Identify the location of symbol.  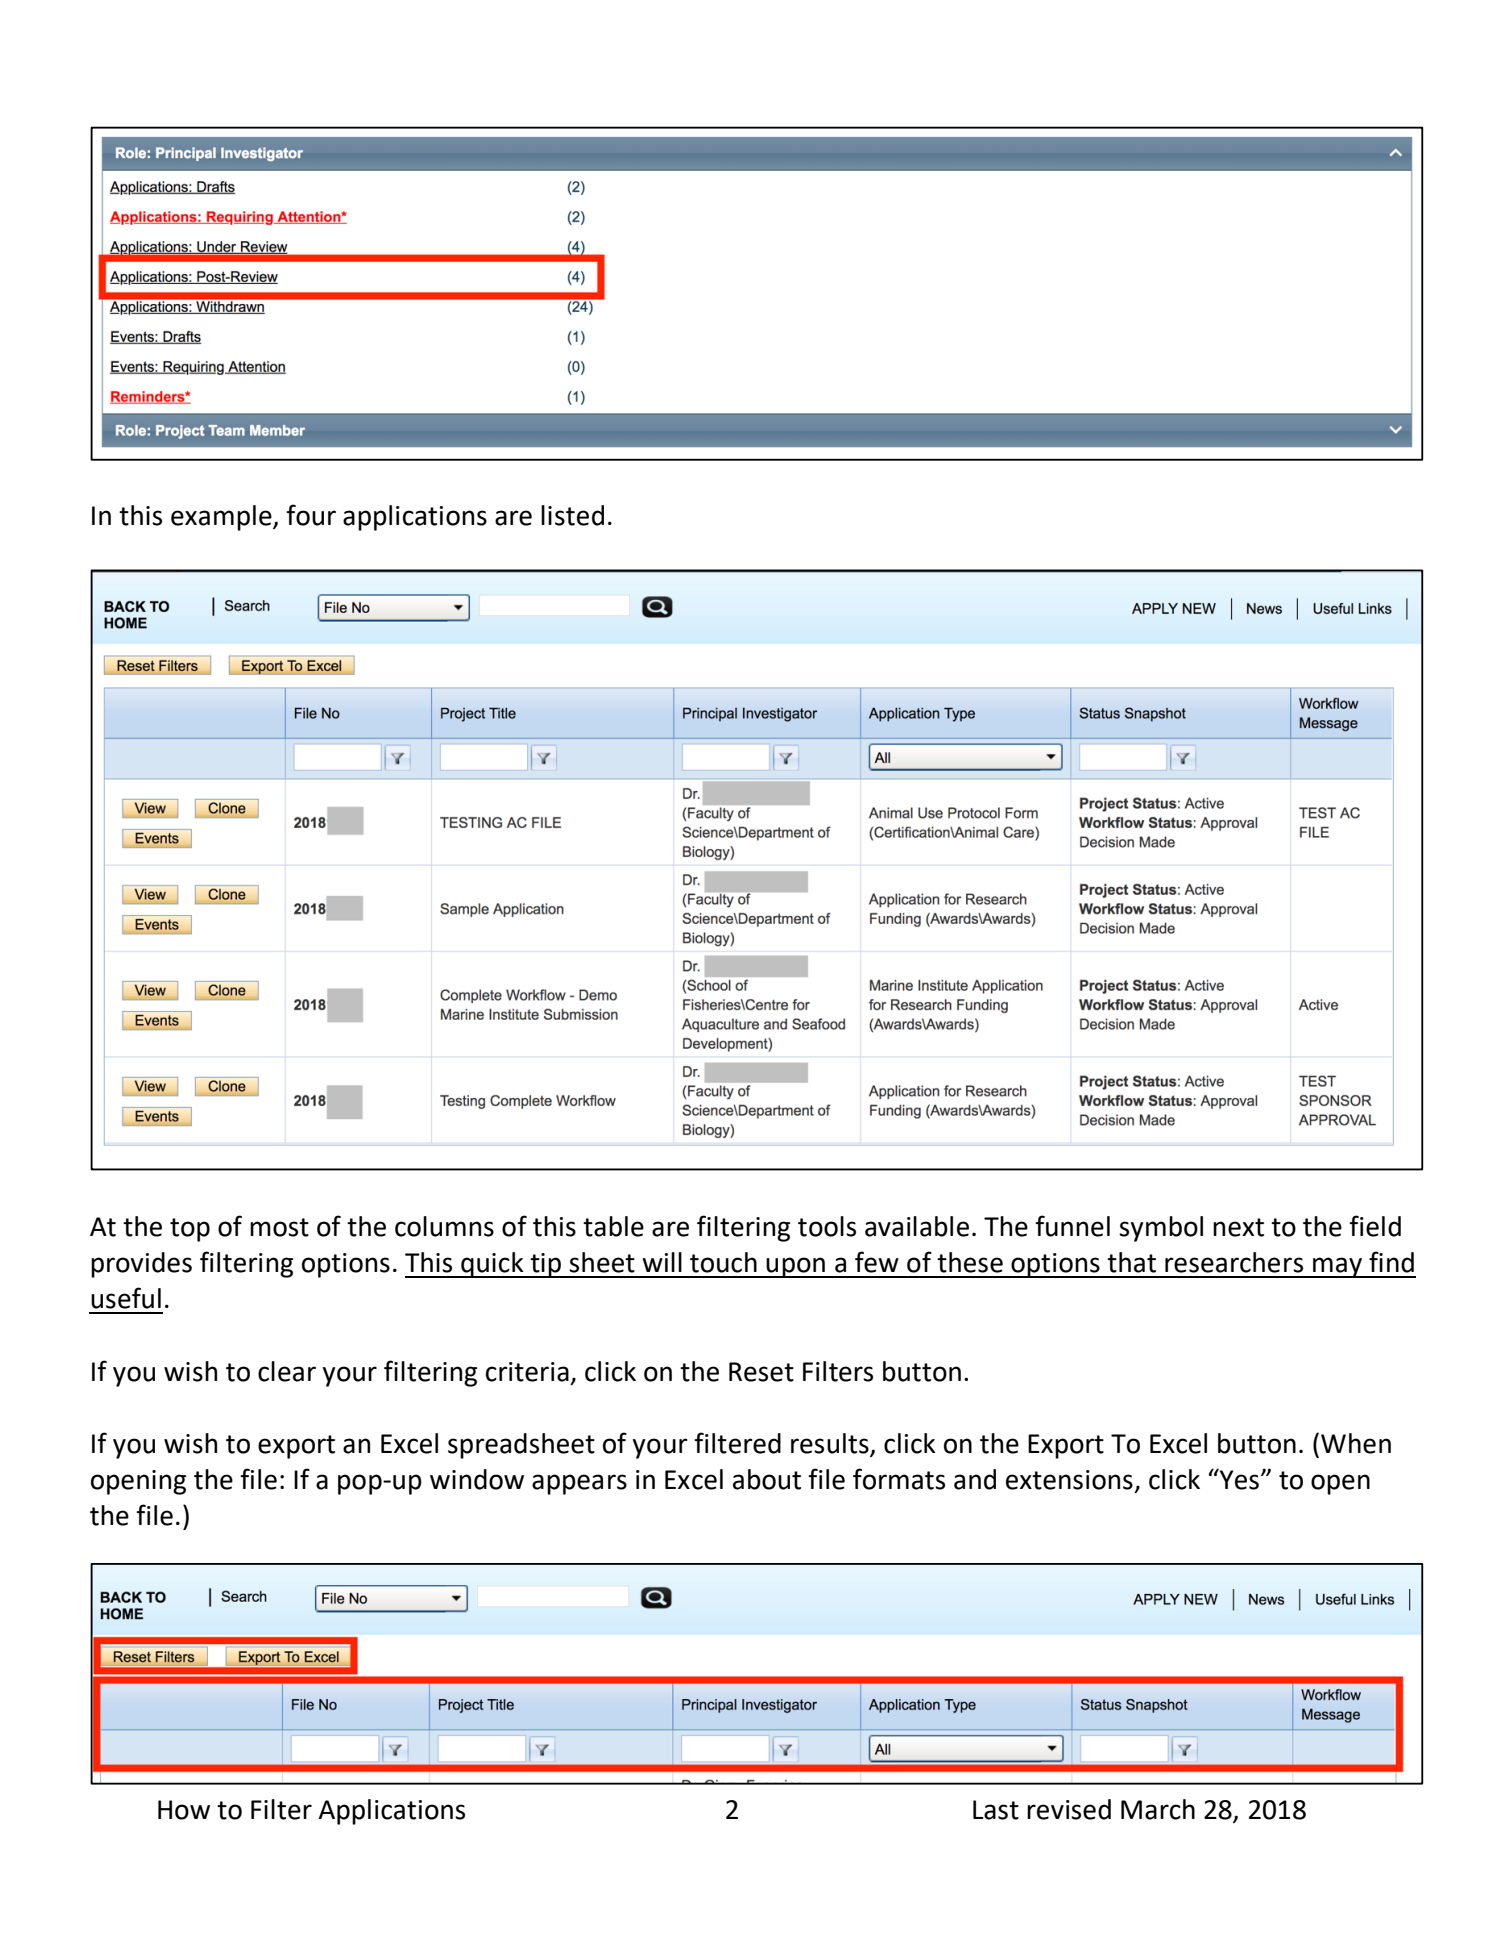
(1161, 1229).
